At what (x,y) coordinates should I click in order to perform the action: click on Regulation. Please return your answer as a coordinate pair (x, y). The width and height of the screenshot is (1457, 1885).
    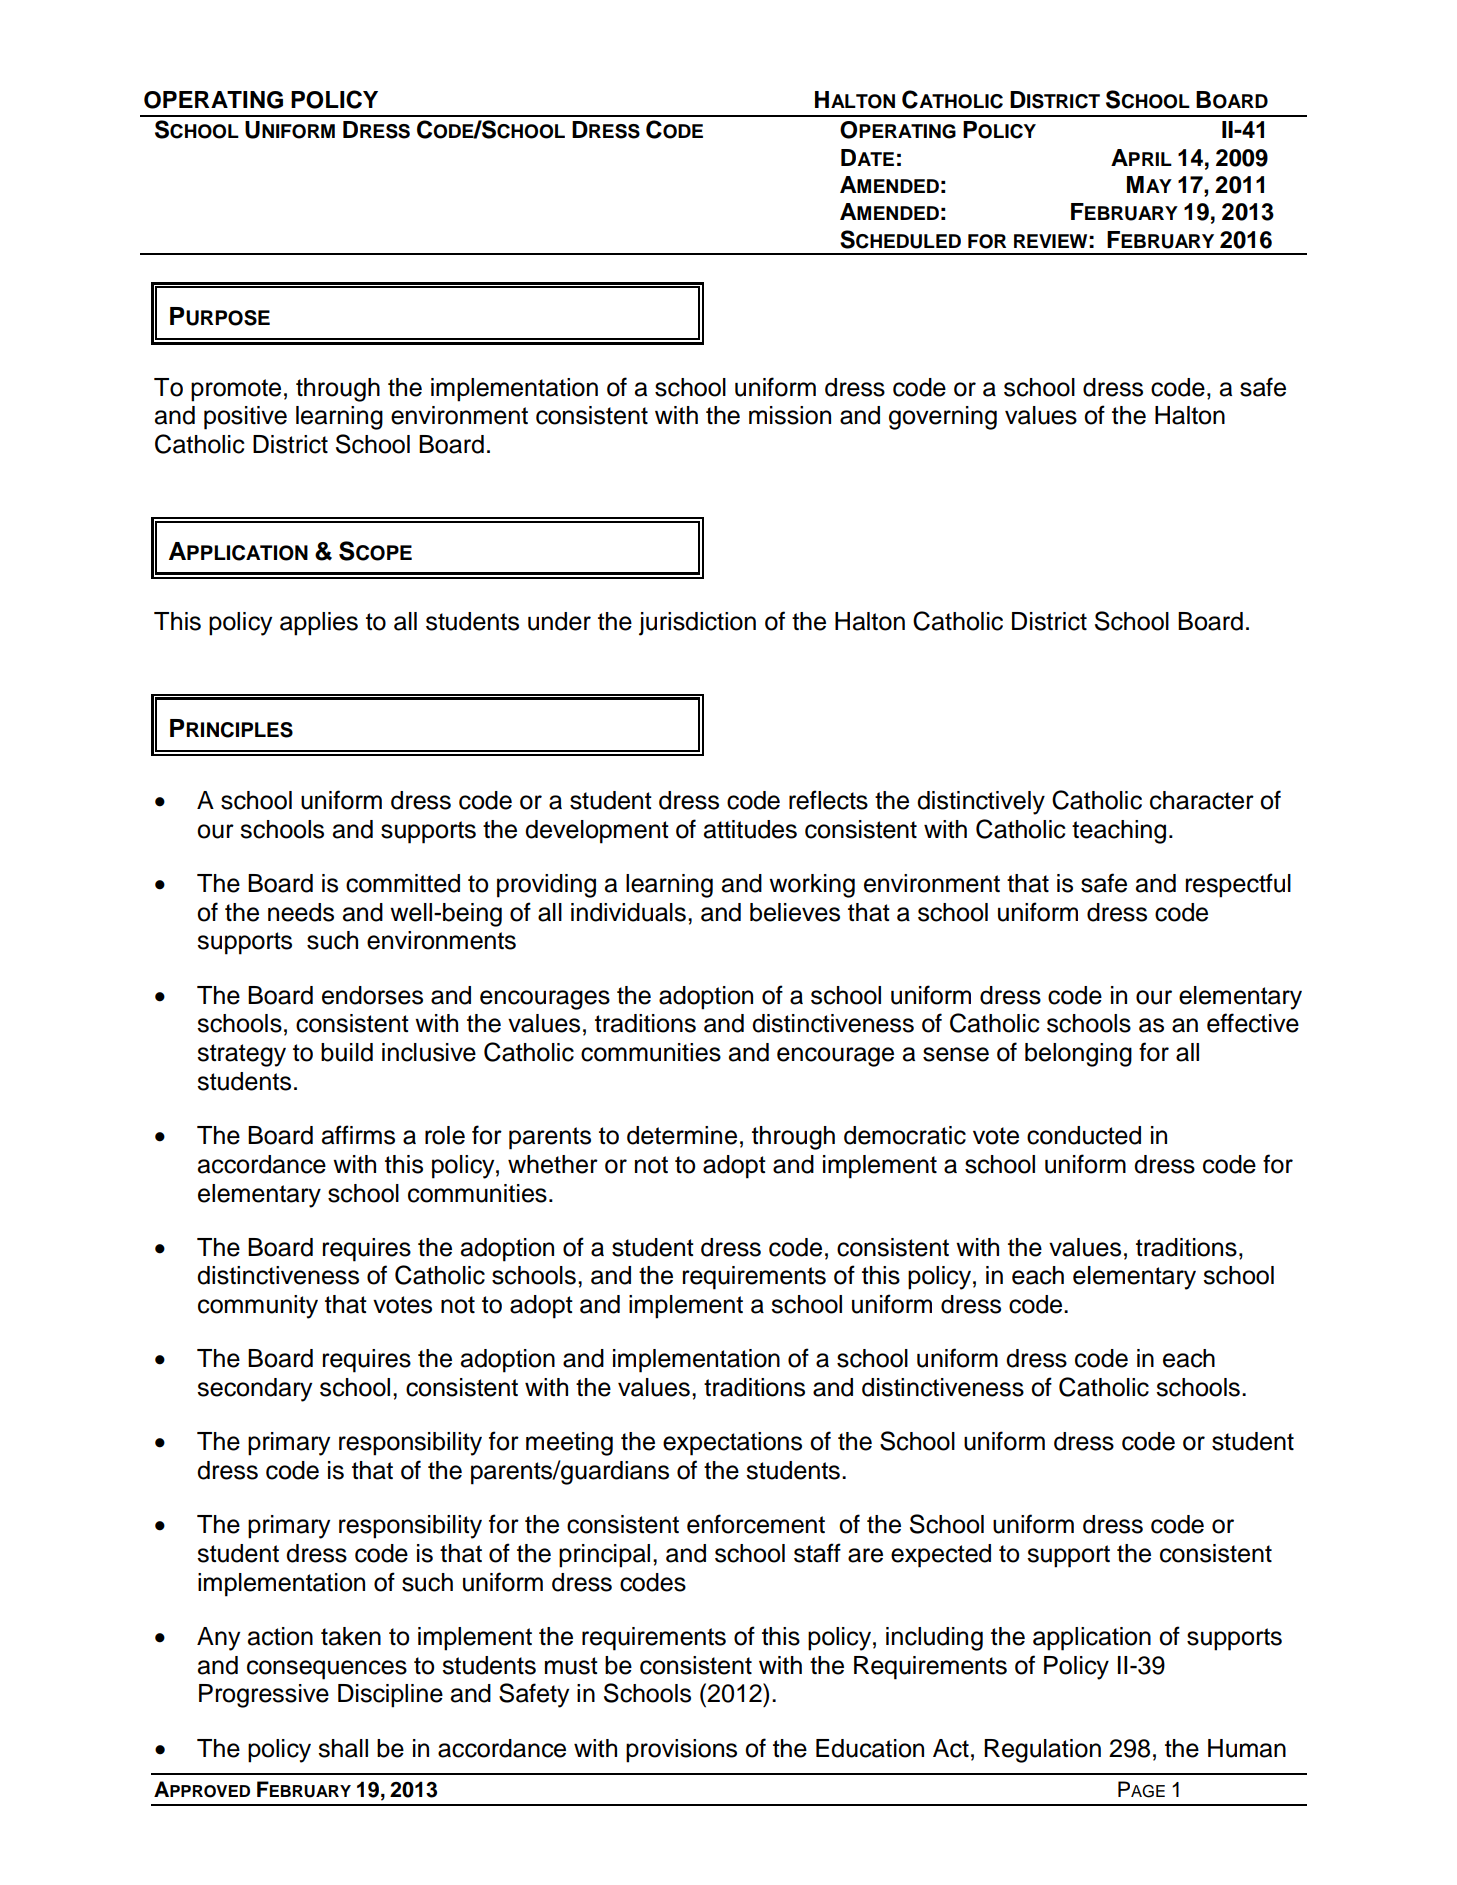
    Looking at the image, I should click on (1042, 1751).
